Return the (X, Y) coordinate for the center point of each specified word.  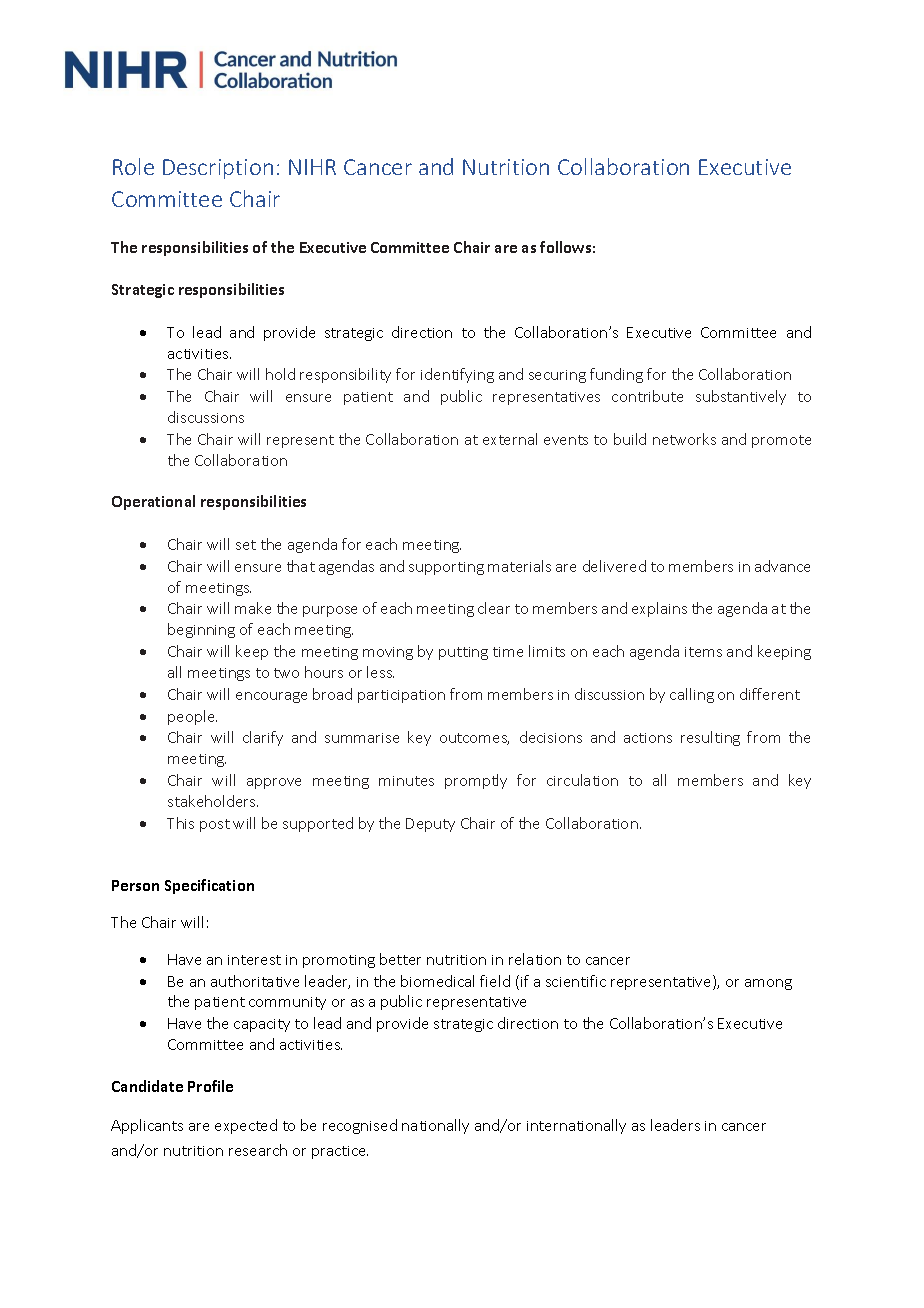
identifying (457, 375)
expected (246, 1126)
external (510, 439)
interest (254, 960)
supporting (446, 568)
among (768, 984)
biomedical (437, 981)
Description (218, 169)
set (246, 545)
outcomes (474, 739)
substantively (741, 397)
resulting (710, 738)
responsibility (345, 375)
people (192, 717)
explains (659, 609)
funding (616, 375)
